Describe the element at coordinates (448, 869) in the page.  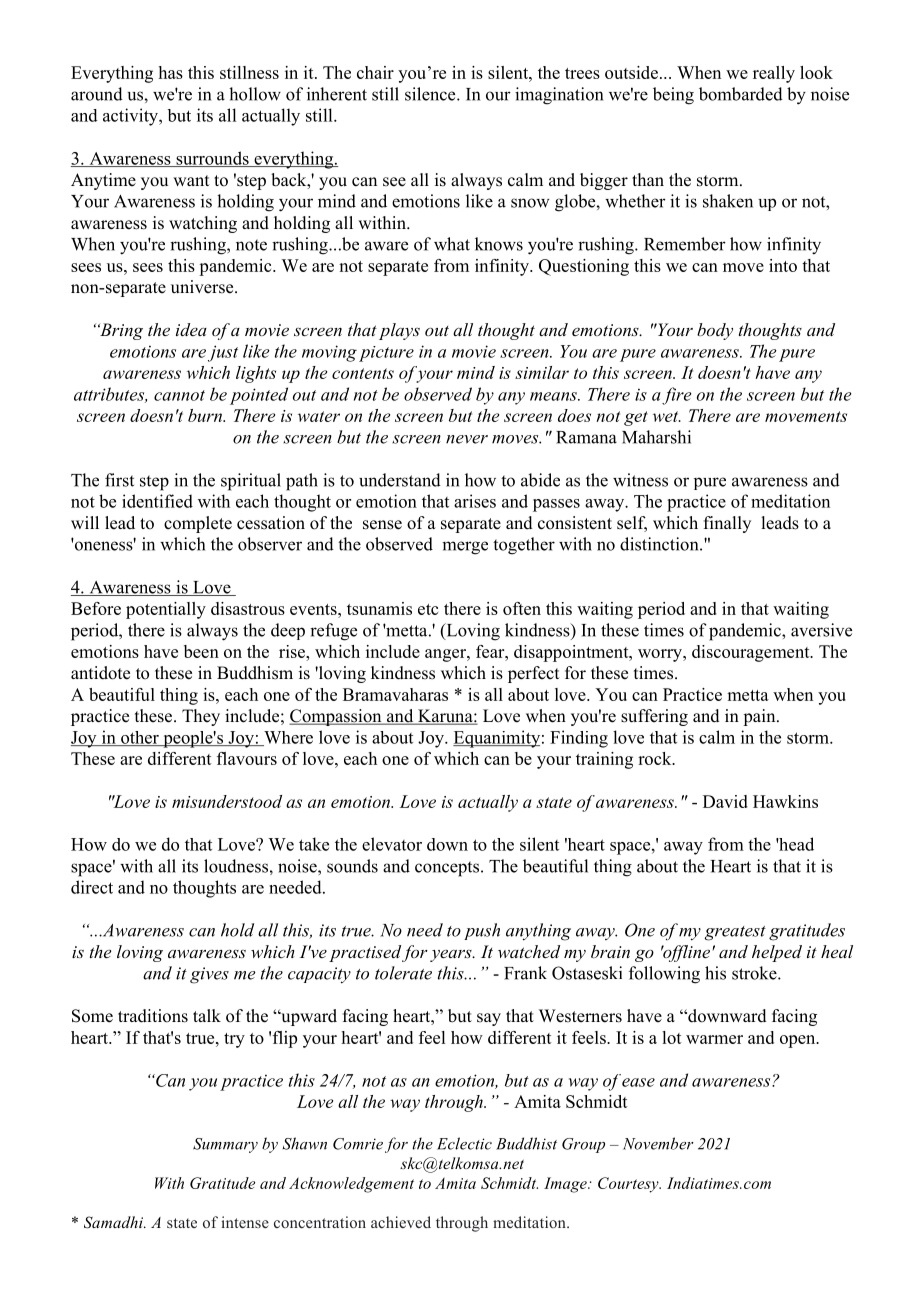
I see `concepts` at that location.
